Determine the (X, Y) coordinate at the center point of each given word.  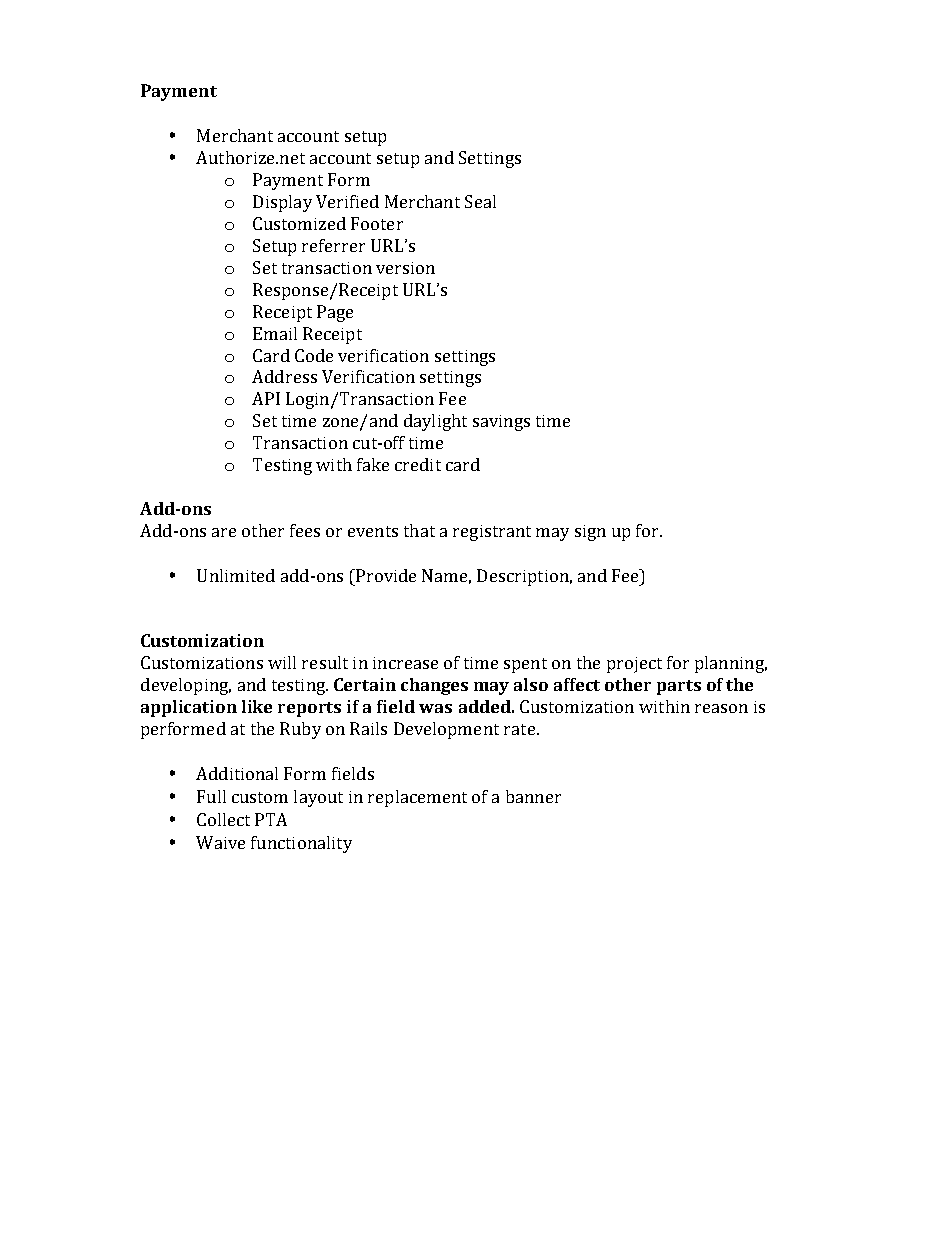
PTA (271, 819)
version (405, 268)
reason (721, 708)
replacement (417, 798)
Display (282, 203)
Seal (480, 201)
